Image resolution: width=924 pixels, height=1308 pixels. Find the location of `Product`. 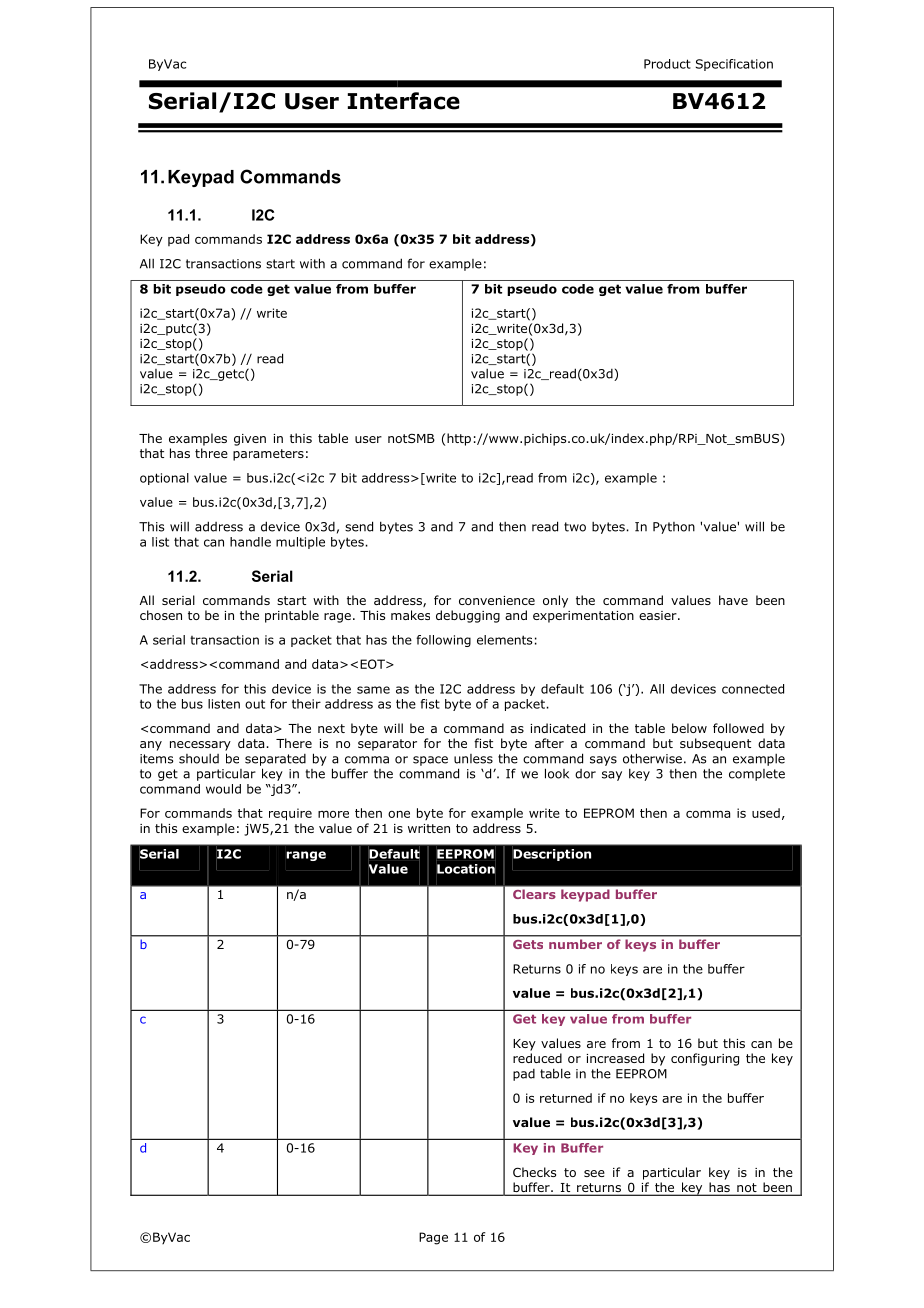

Product is located at coordinates (667, 64).
